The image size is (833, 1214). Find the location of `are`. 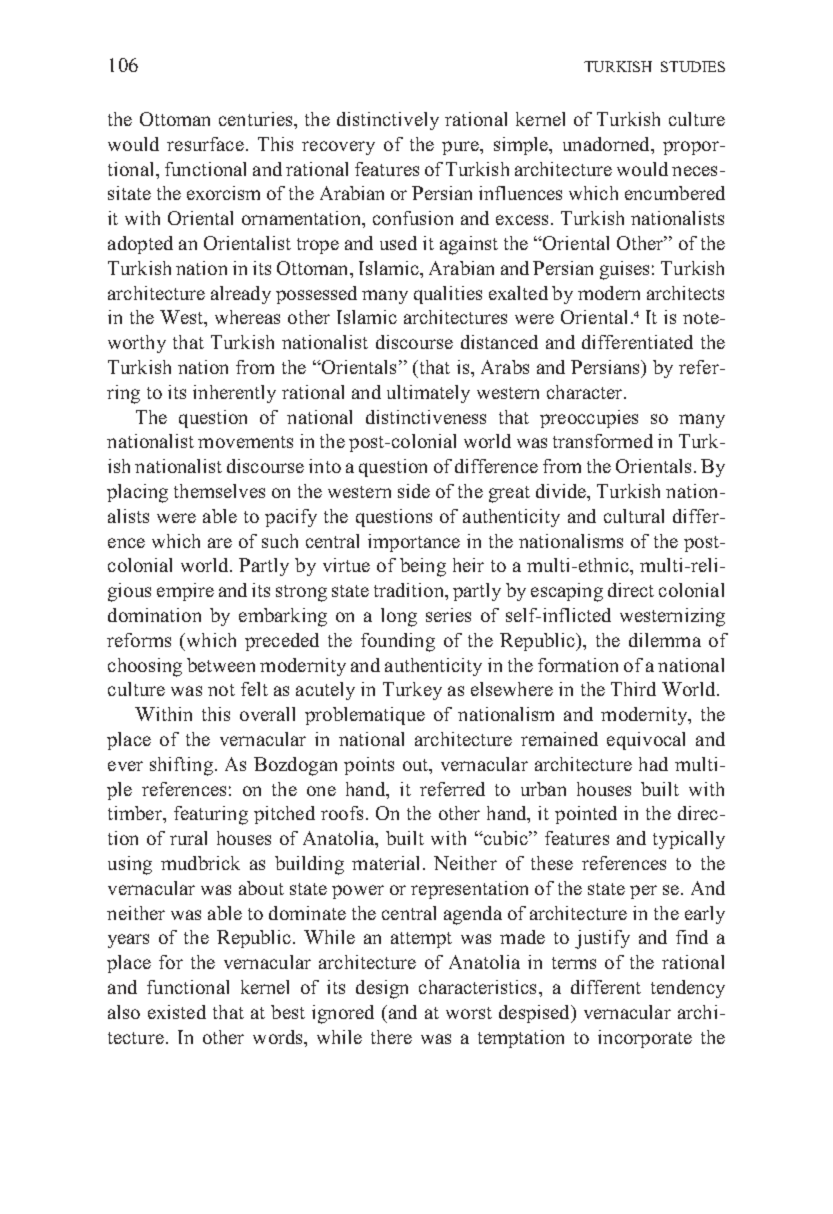

are is located at coordinates (220, 543).
